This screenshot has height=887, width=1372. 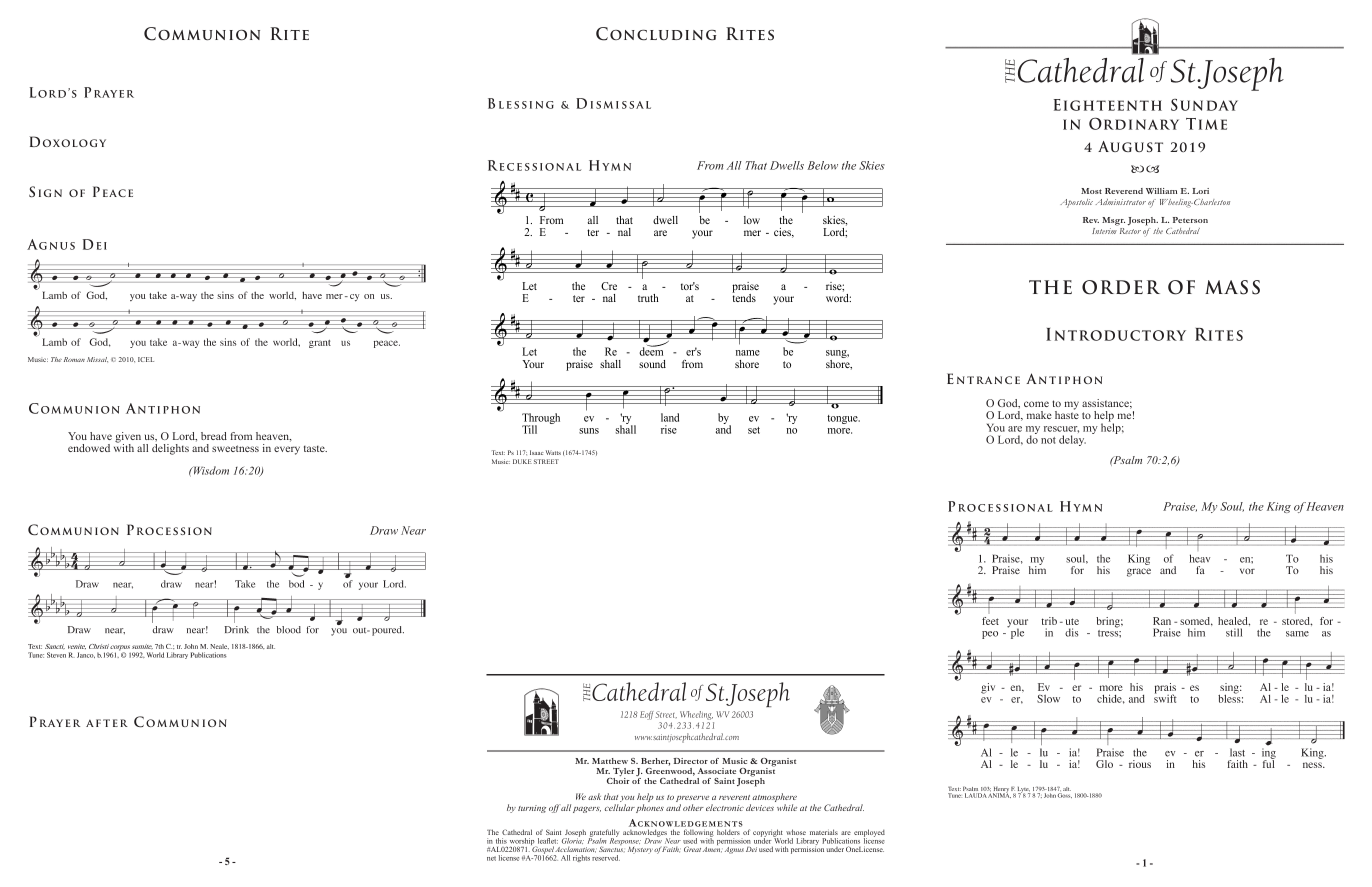 What do you see at coordinates (645, 835) in the screenshot?
I see `acknowledges` at bounding box center [645, 835].
